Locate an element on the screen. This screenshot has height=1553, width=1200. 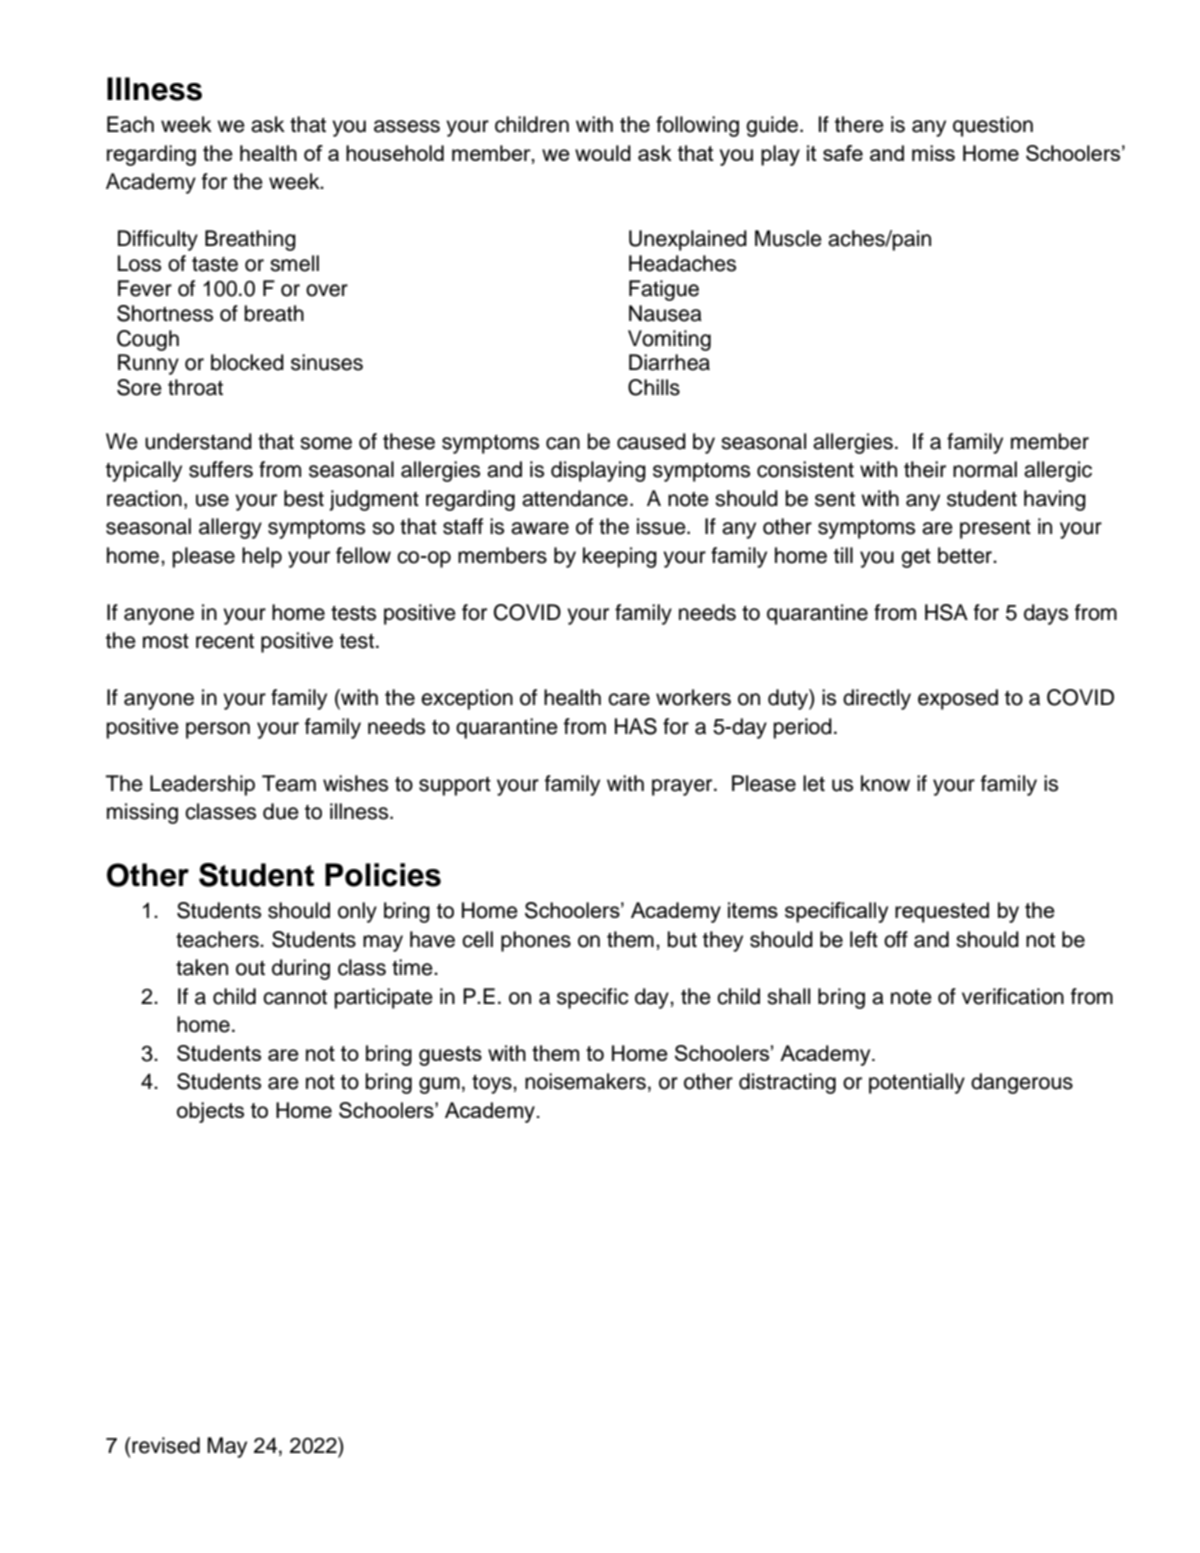
help is located at coordinates (262, 557).
